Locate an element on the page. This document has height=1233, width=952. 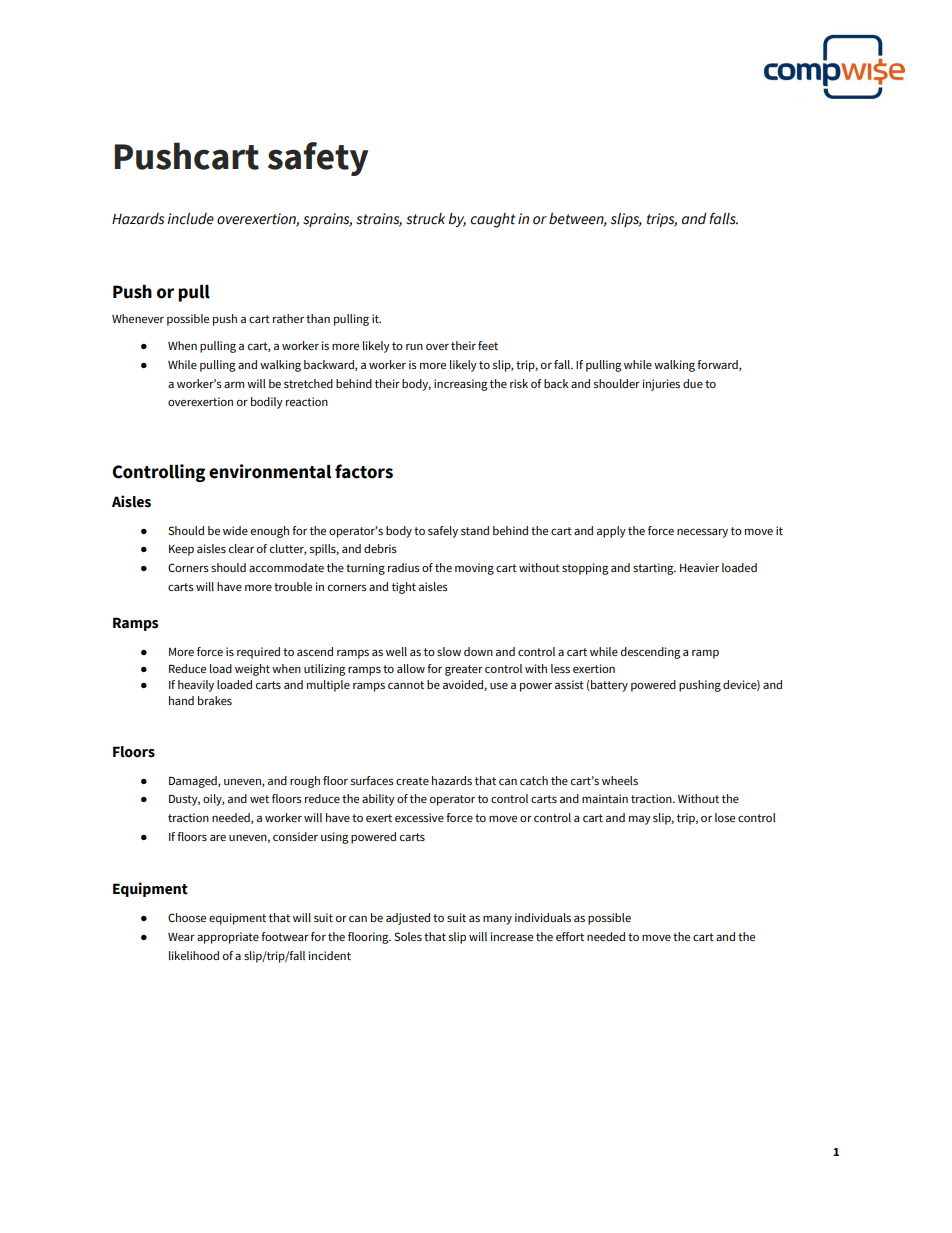
increasing is located at coordinates (461, 385).
